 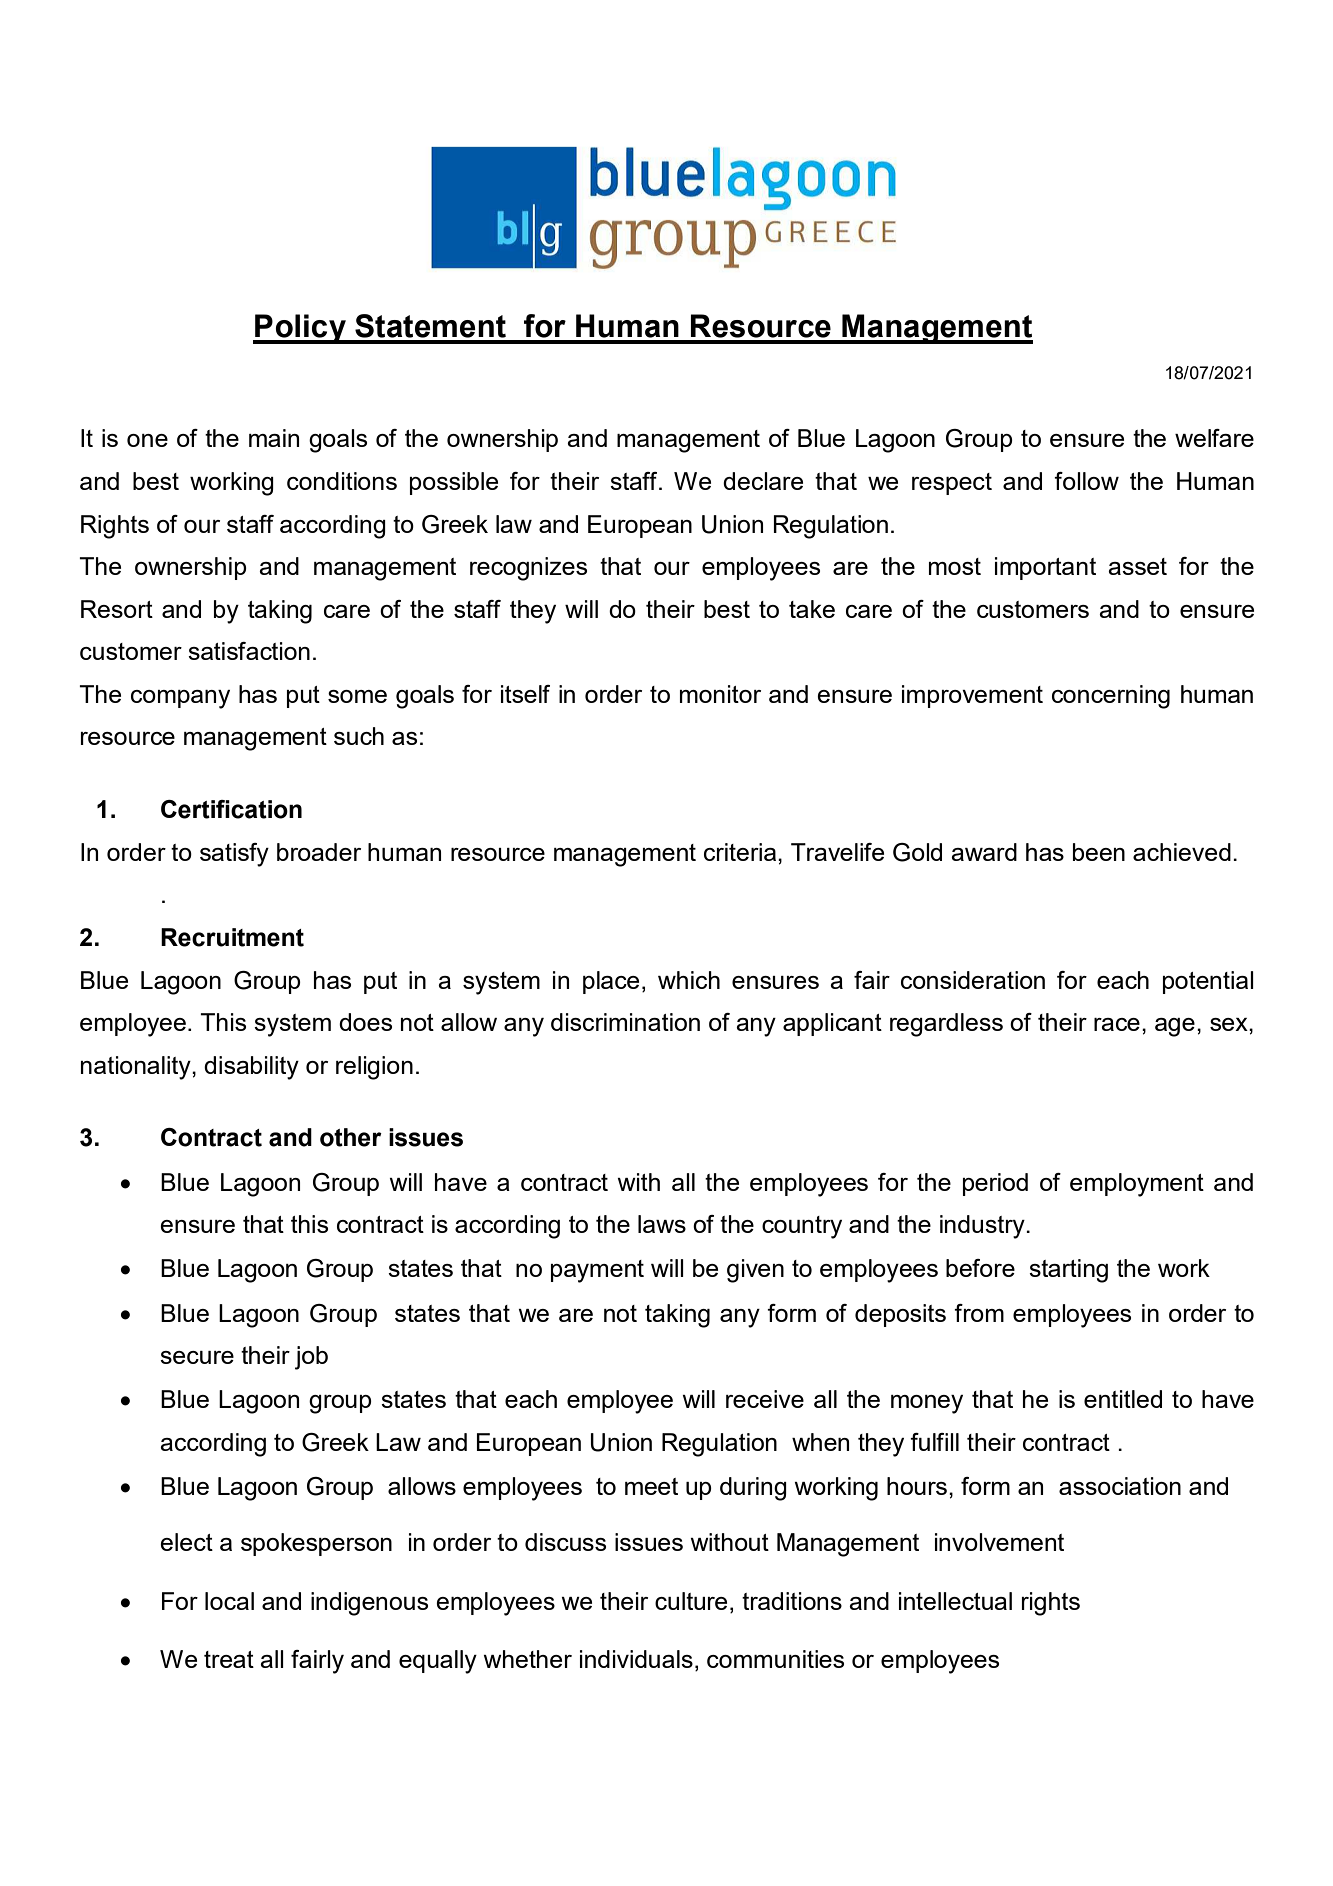 I want to click on other, so click(x=351, y=1137).
